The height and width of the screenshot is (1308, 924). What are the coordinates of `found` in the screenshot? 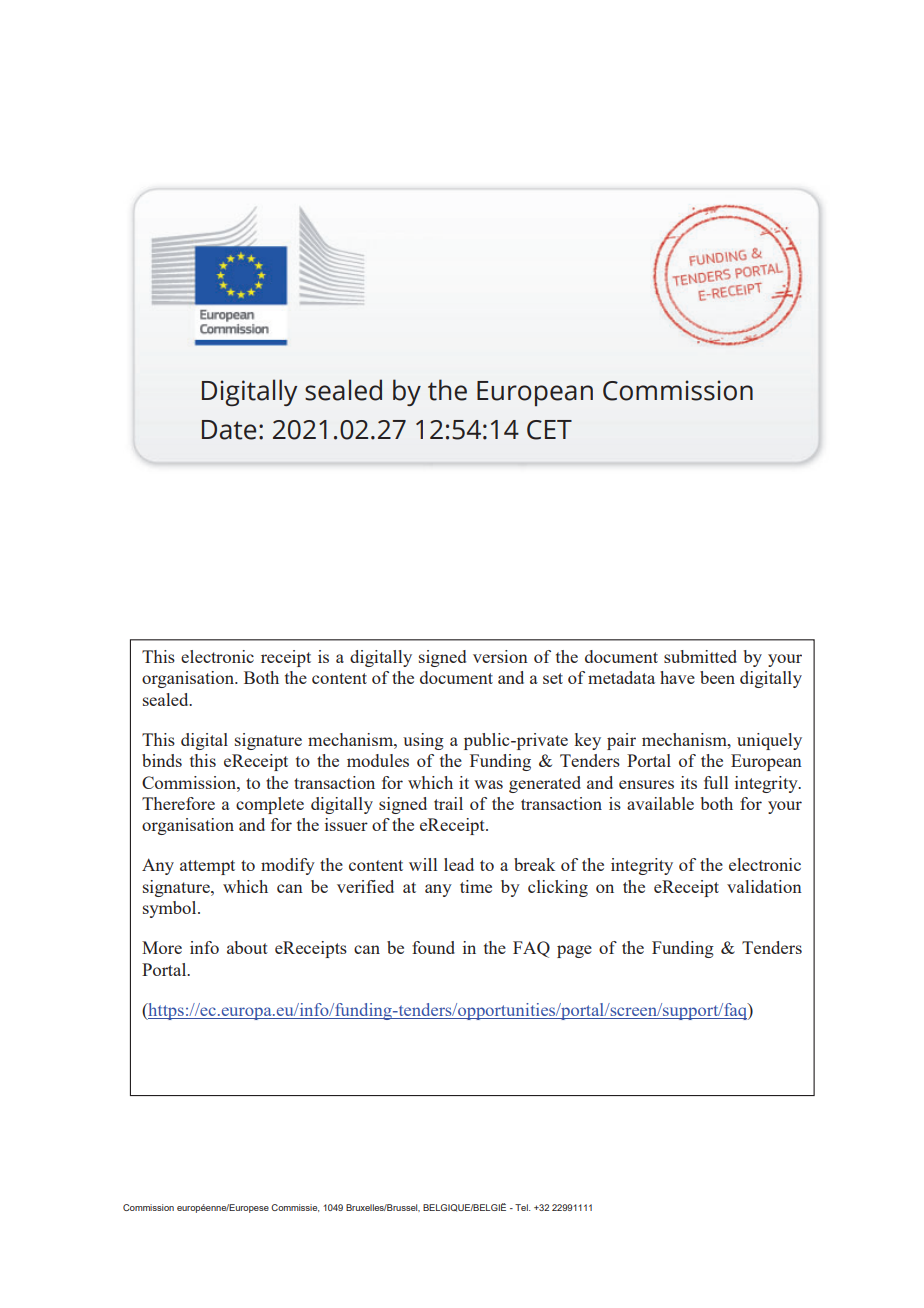 It's located at (433, 947).
